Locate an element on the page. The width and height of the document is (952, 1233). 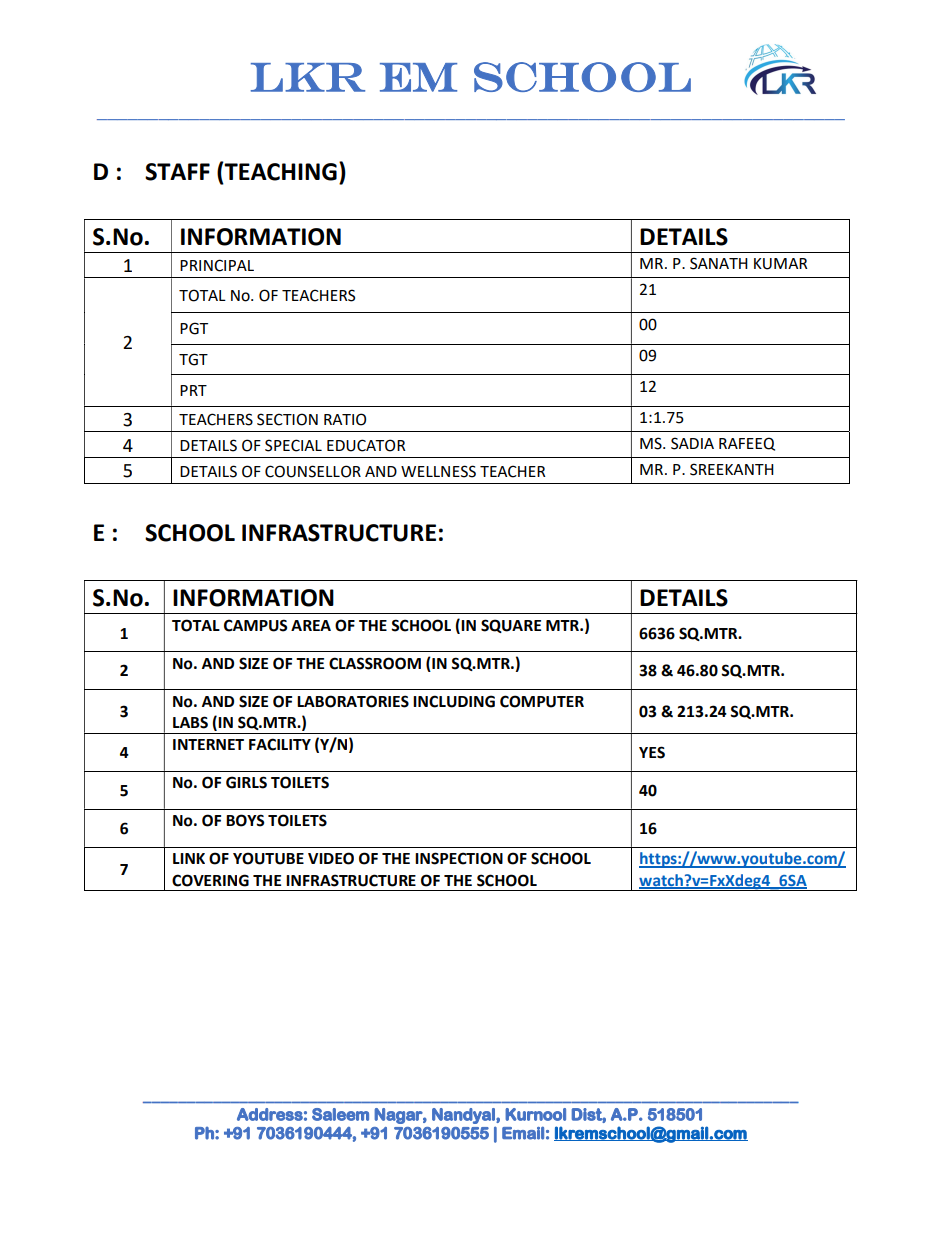
STAFF is located at coordinates (177, 172).
